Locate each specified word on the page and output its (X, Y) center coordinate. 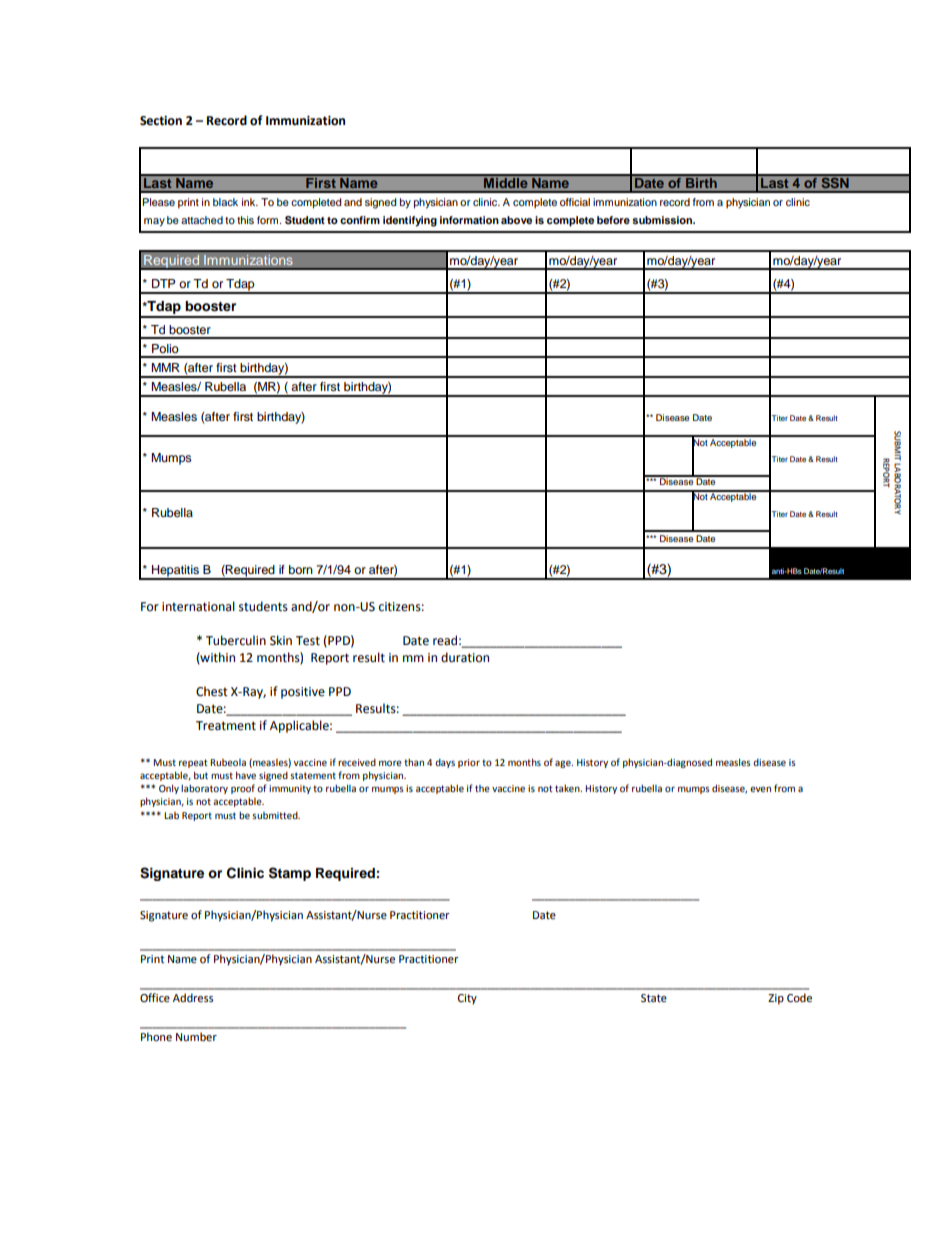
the (482, 788)
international (198, 606)
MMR (165, 367)
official (575, 202)
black (225, 202)
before (613, 220)
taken (568, 788)
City (467, 999)
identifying (410, 221)
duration (465, 657)
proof (243, 789)
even (760, 789)
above (516, 220)
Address (193, 998)
